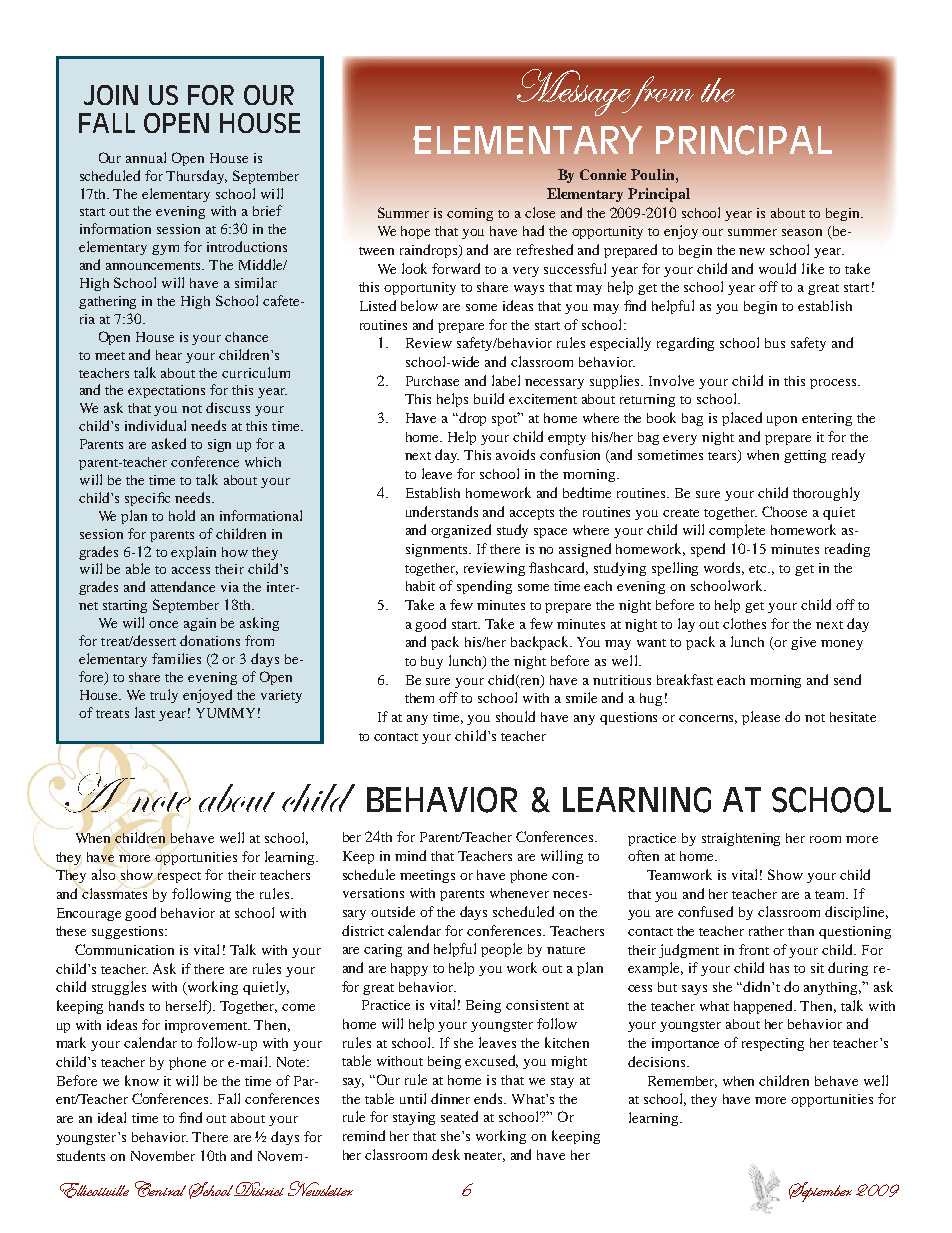 The height and width of the screenshot is (1233, 952). What do you see at coordinates (176, 658) in the screenshot?
I see `families` at bounding box center [176, 658].
